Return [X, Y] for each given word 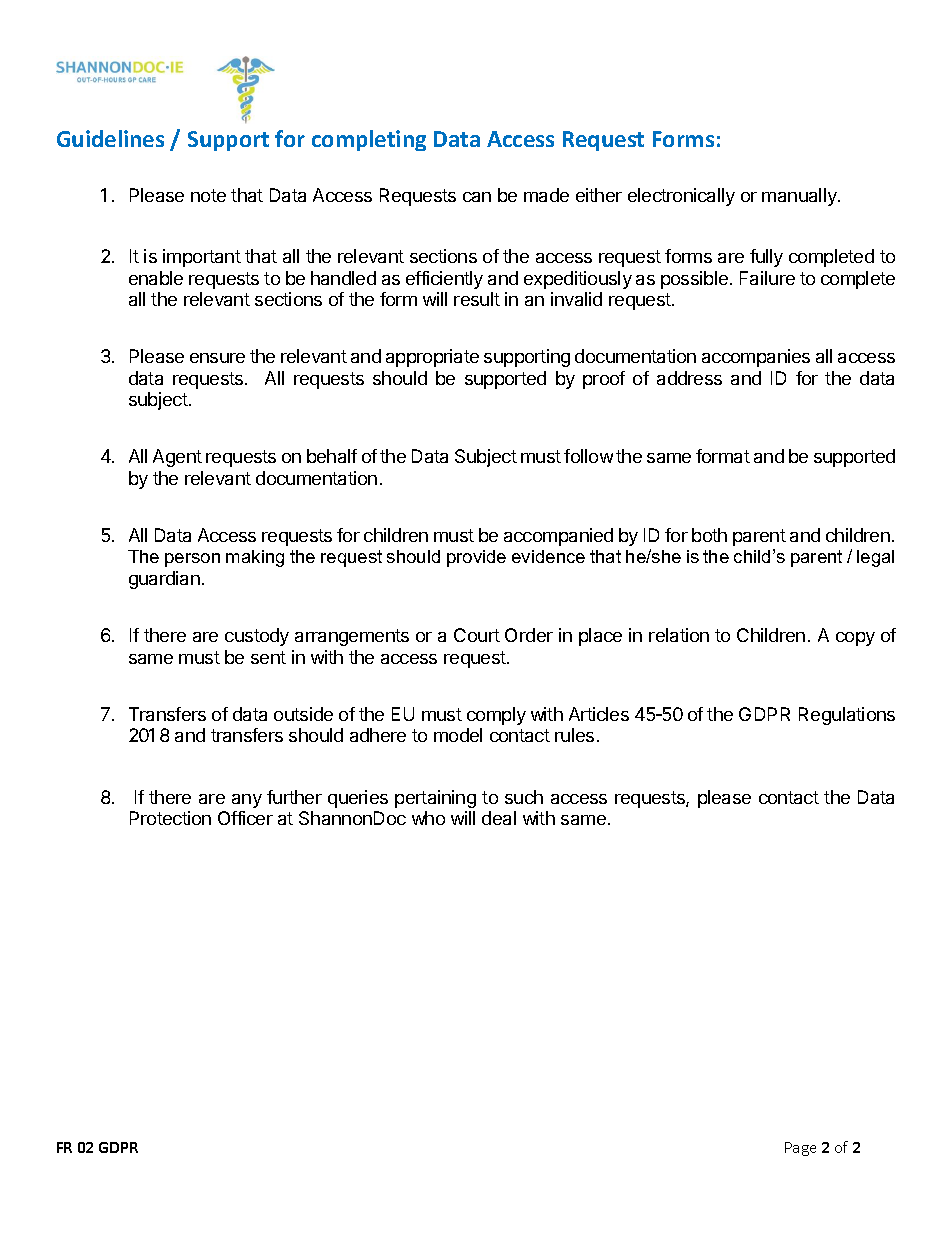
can [477, 197]
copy [855, 639]
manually [800, 197]
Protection [170, 818]
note [208, 195]
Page [800, 1149]
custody [257, 637]
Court [477, 635]
